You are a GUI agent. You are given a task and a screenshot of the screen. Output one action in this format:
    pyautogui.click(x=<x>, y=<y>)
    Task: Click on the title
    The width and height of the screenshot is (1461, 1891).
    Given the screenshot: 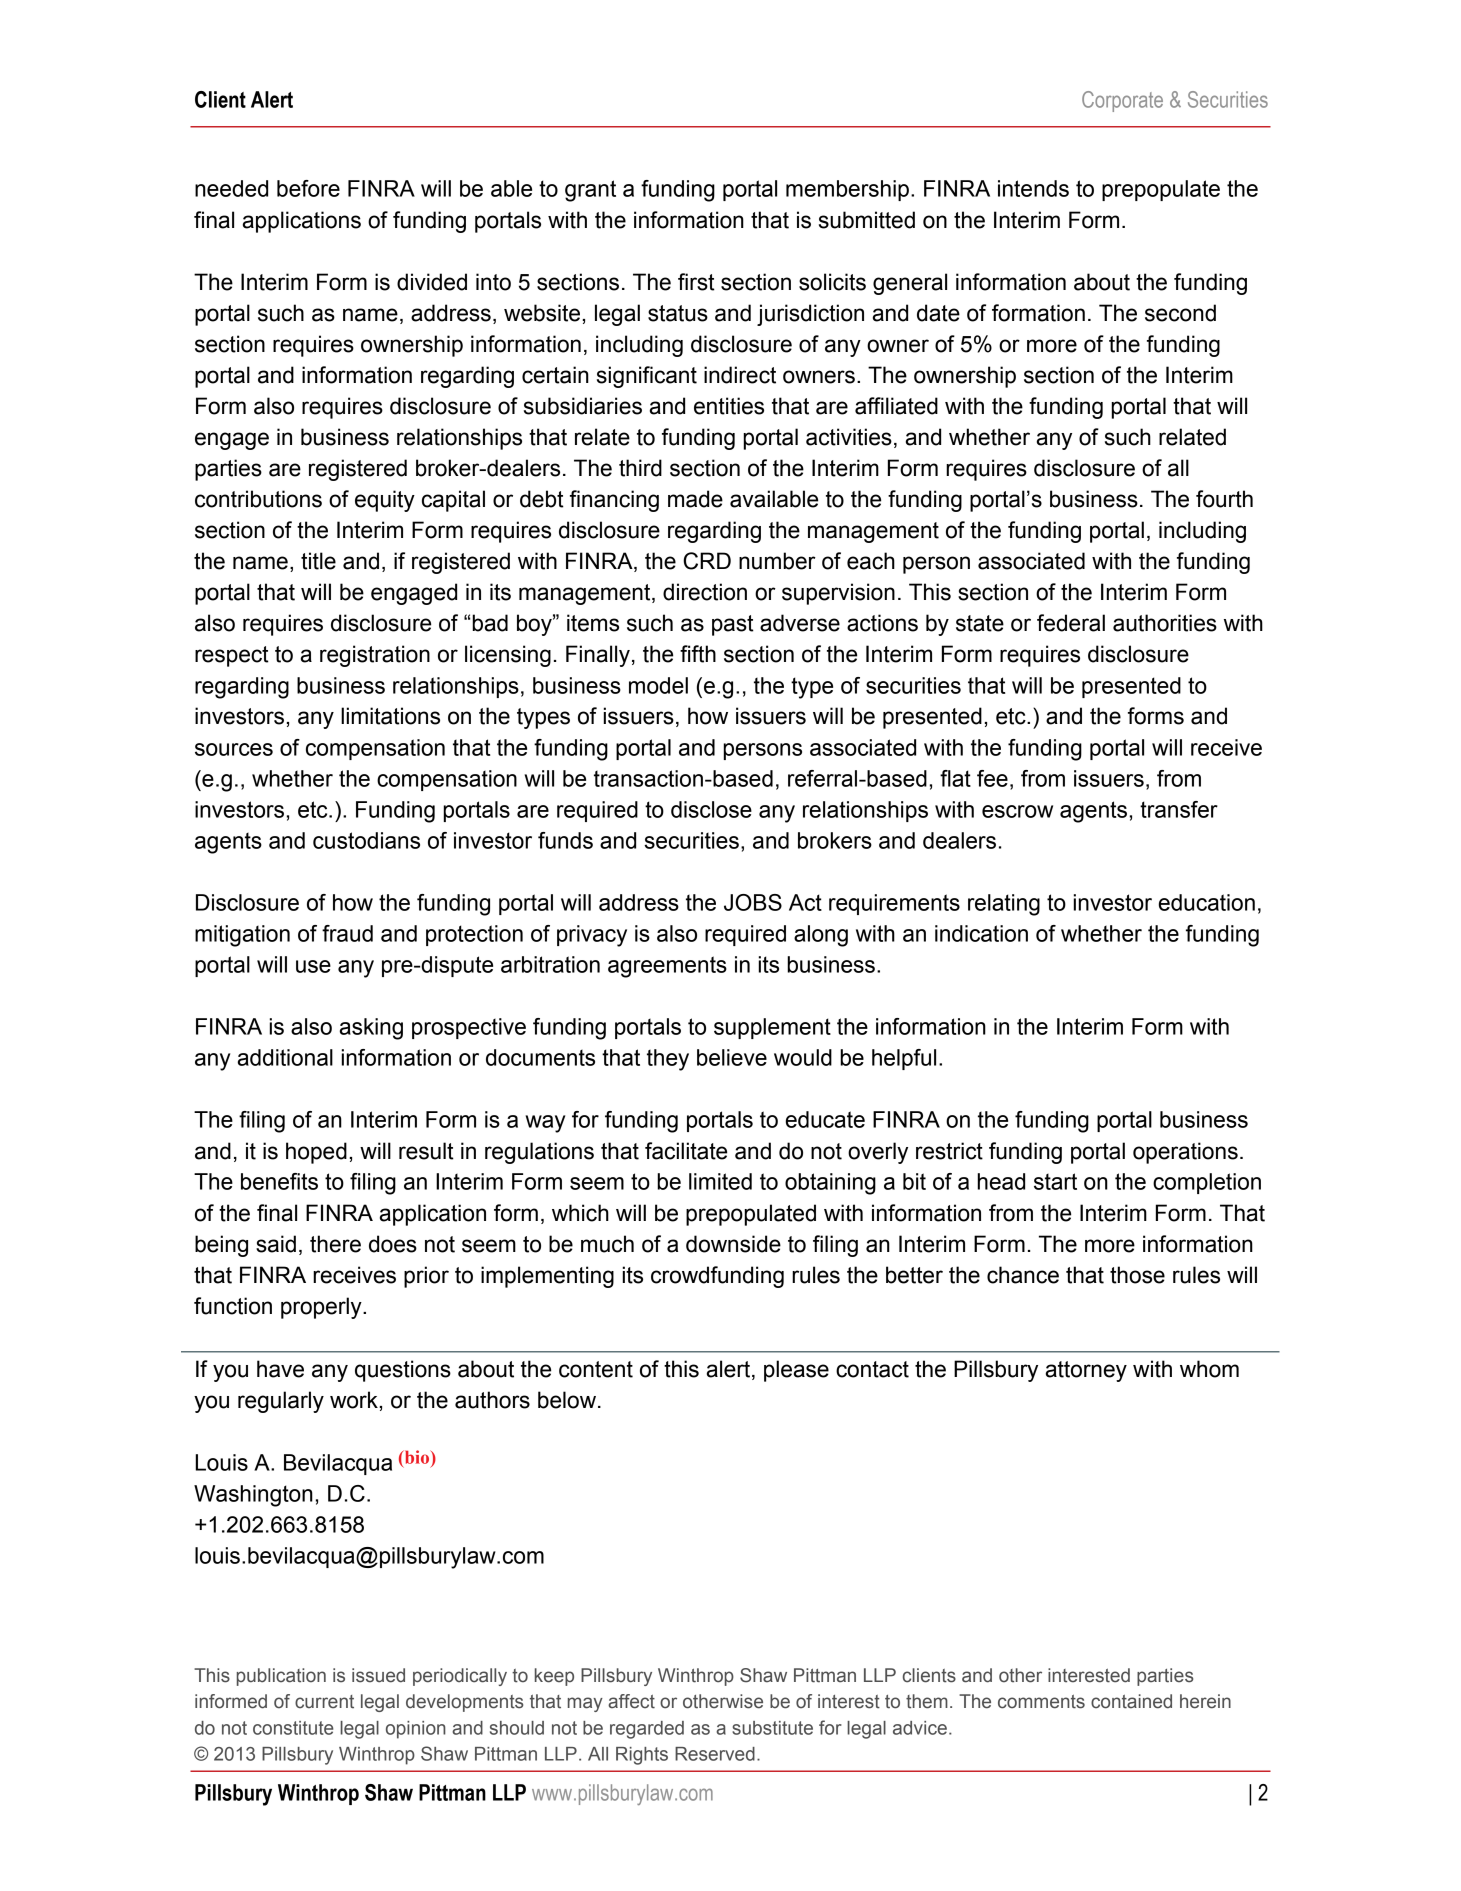 What is the action you would take?
    pyautogui.click(x=318, y=561)
